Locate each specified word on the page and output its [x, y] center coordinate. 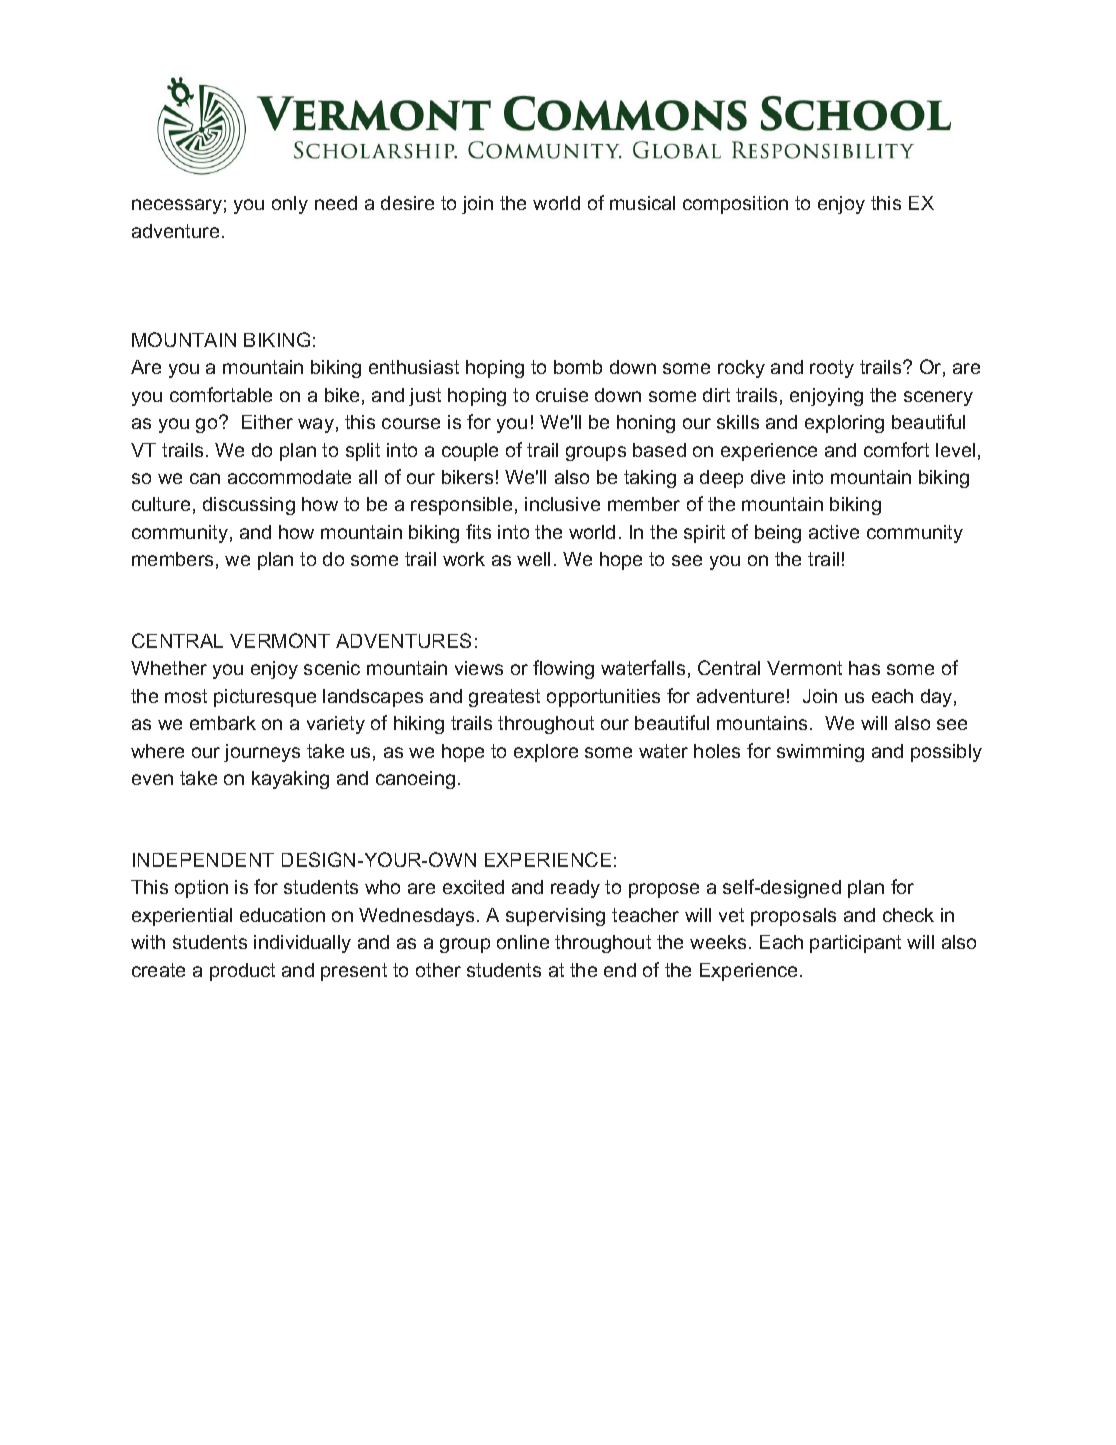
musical [642, 203]
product [242, 972]
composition [735, 205]
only [290, 205]
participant [855, 944]
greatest [504, 698]
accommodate [289, 477]
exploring [844, 424]
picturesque [265, 698]
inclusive [562, 504]
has [864, 668]
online [523, 942]
